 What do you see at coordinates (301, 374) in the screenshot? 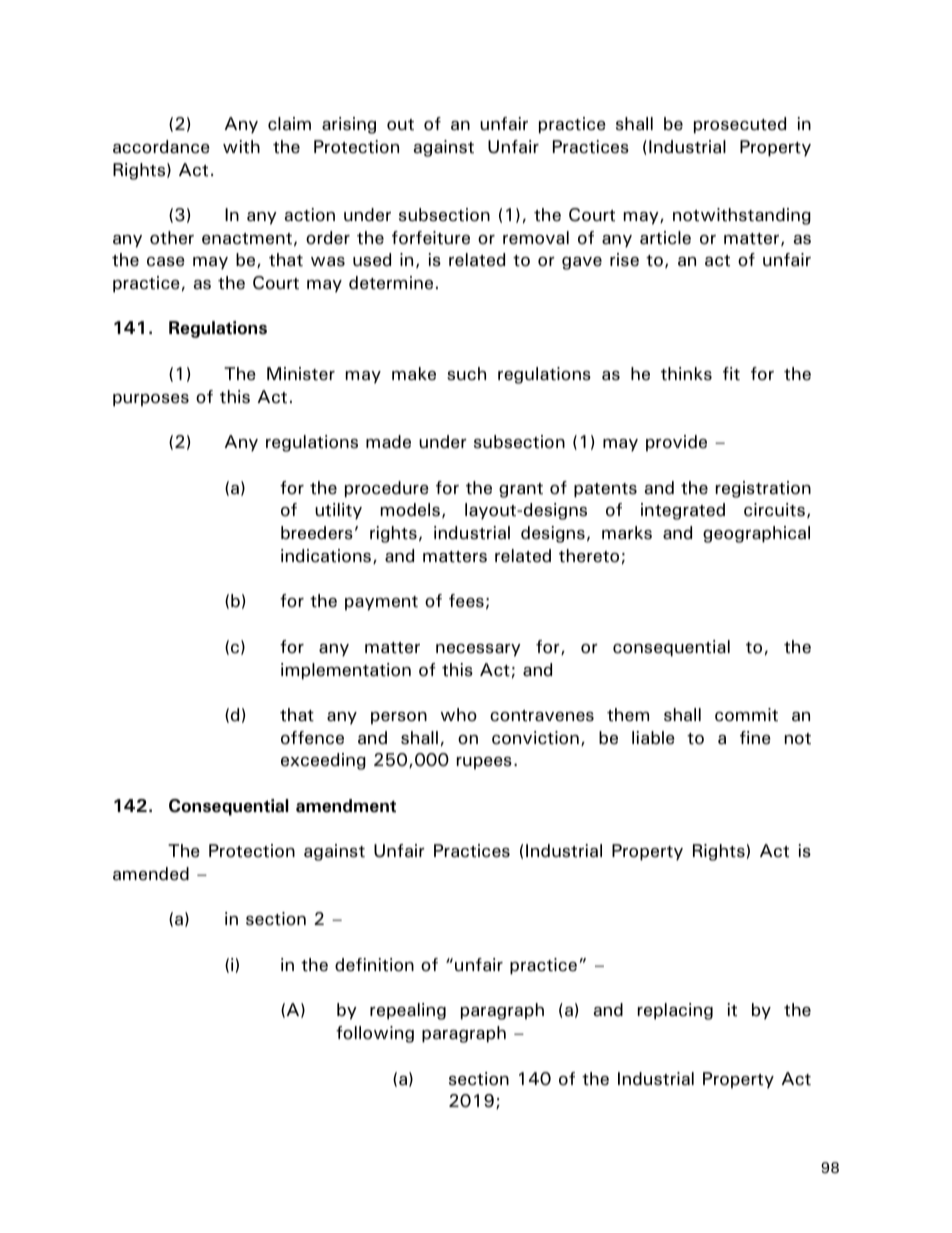
I see `Minister` at bounding box center [301, 374].
